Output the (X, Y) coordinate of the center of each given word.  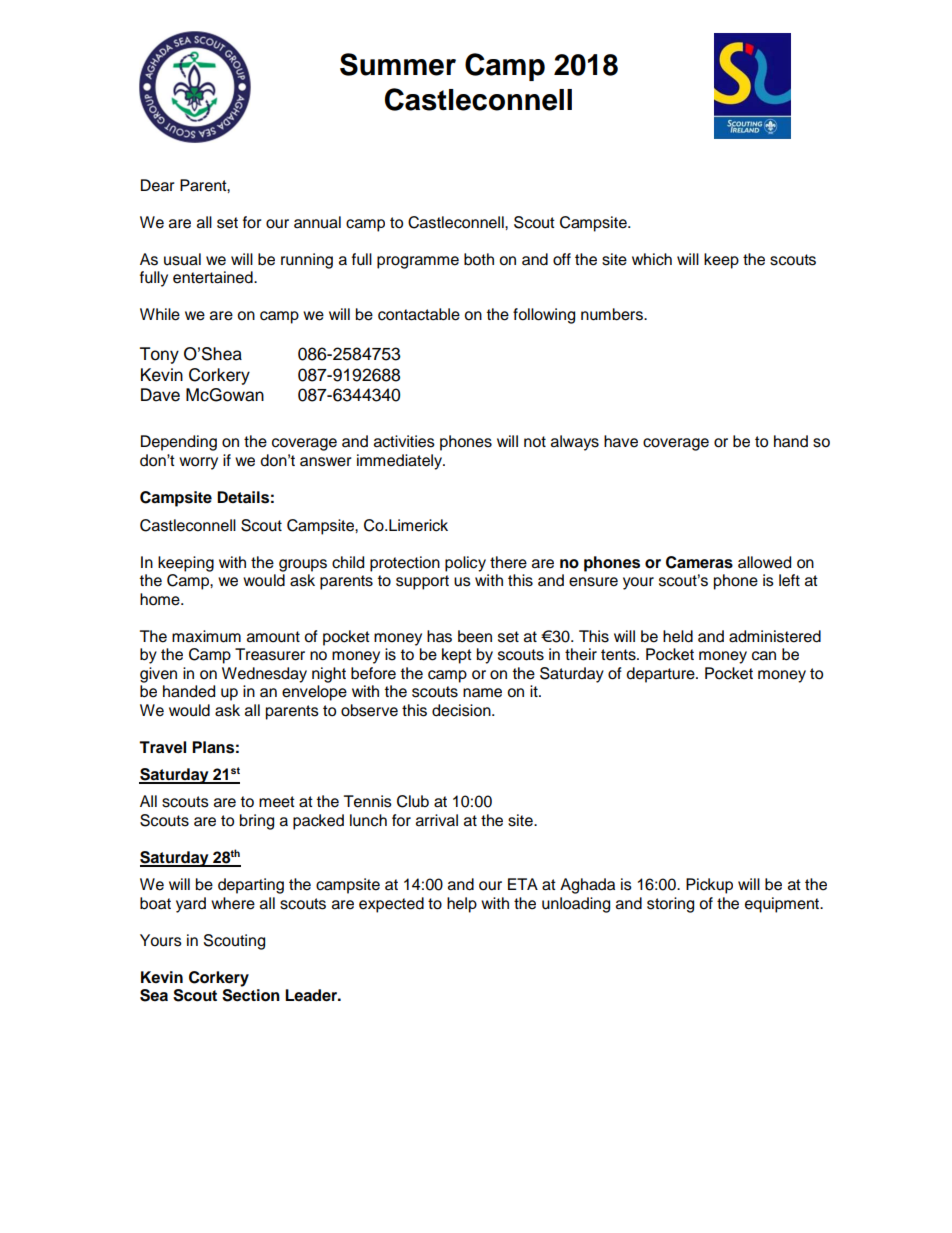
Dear (158, 185)
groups (303, 565)
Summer (398, 64)
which (652, 259)
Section (251, 995)
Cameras (699, 562)
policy (465, 564)
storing (670, 905)
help (462, 905)
